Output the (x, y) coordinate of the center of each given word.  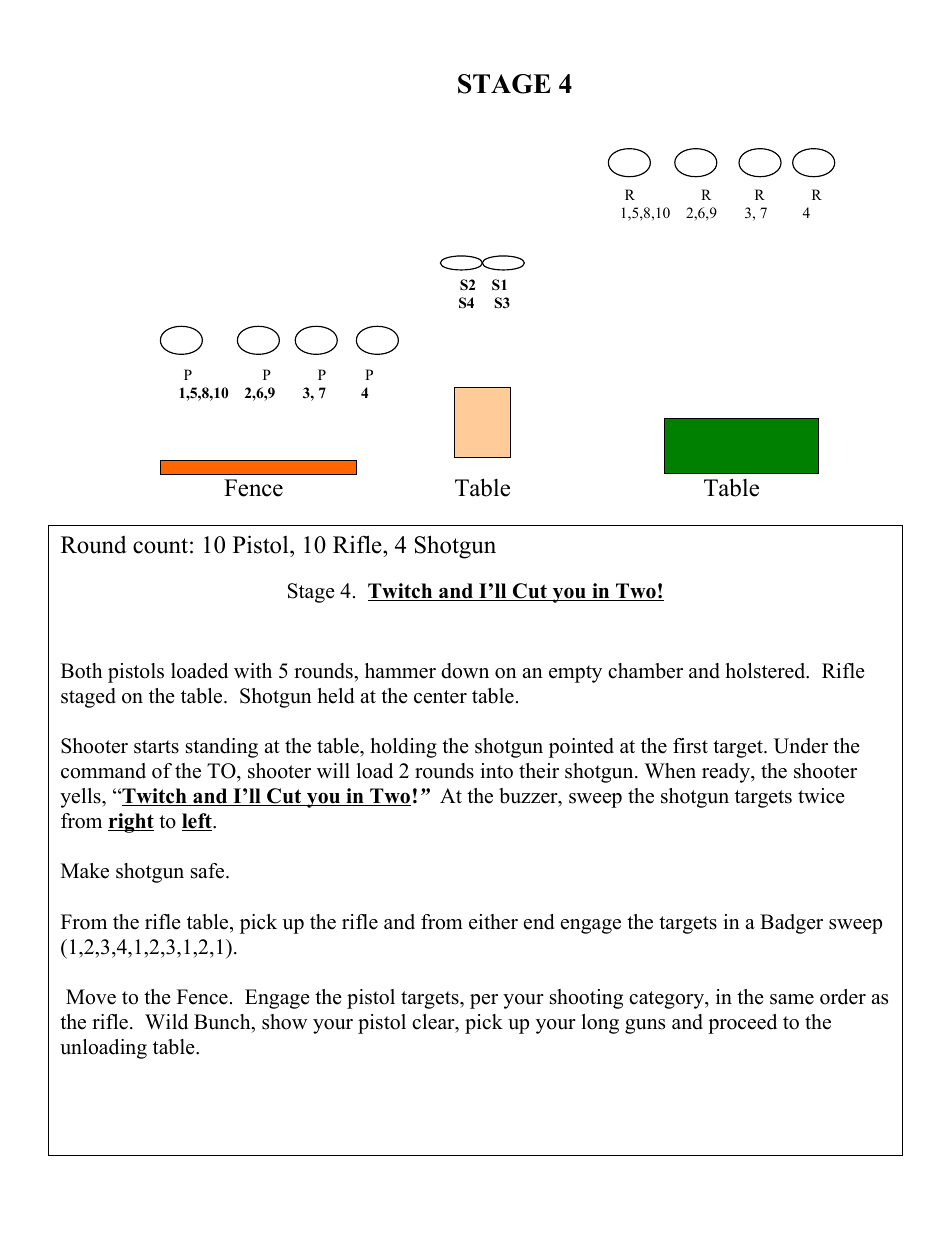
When (670, 771)
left (198, 822)
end (539, 922)
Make (85, 871)
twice (821, 796)
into (496, 771)
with (253, 670)
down (465, 671)
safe (209, 871)
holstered (766, 671)
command (103, 771)
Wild (166, 1022)
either (493, 922)
